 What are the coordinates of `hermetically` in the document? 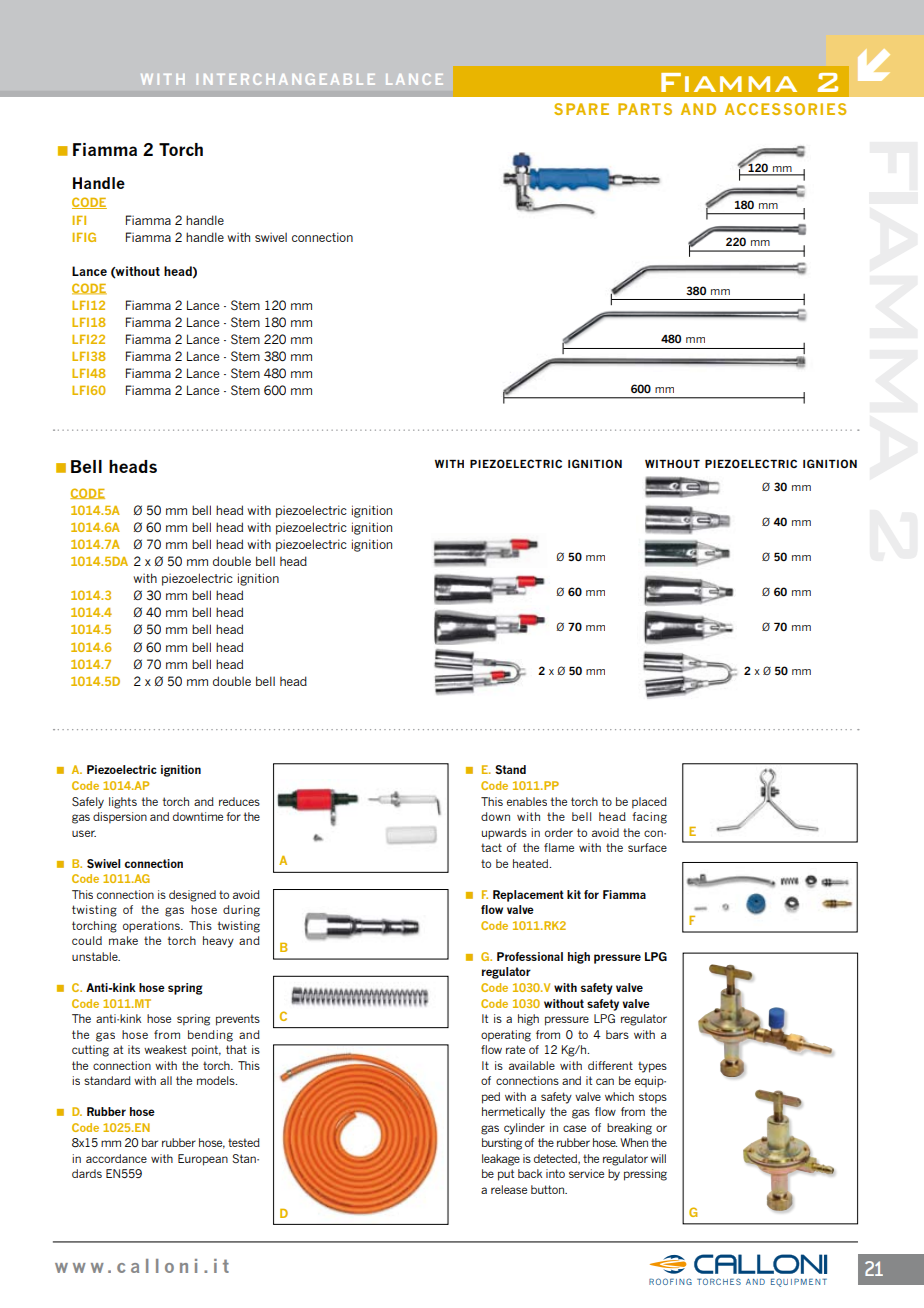 It's located at (513, 1113).
